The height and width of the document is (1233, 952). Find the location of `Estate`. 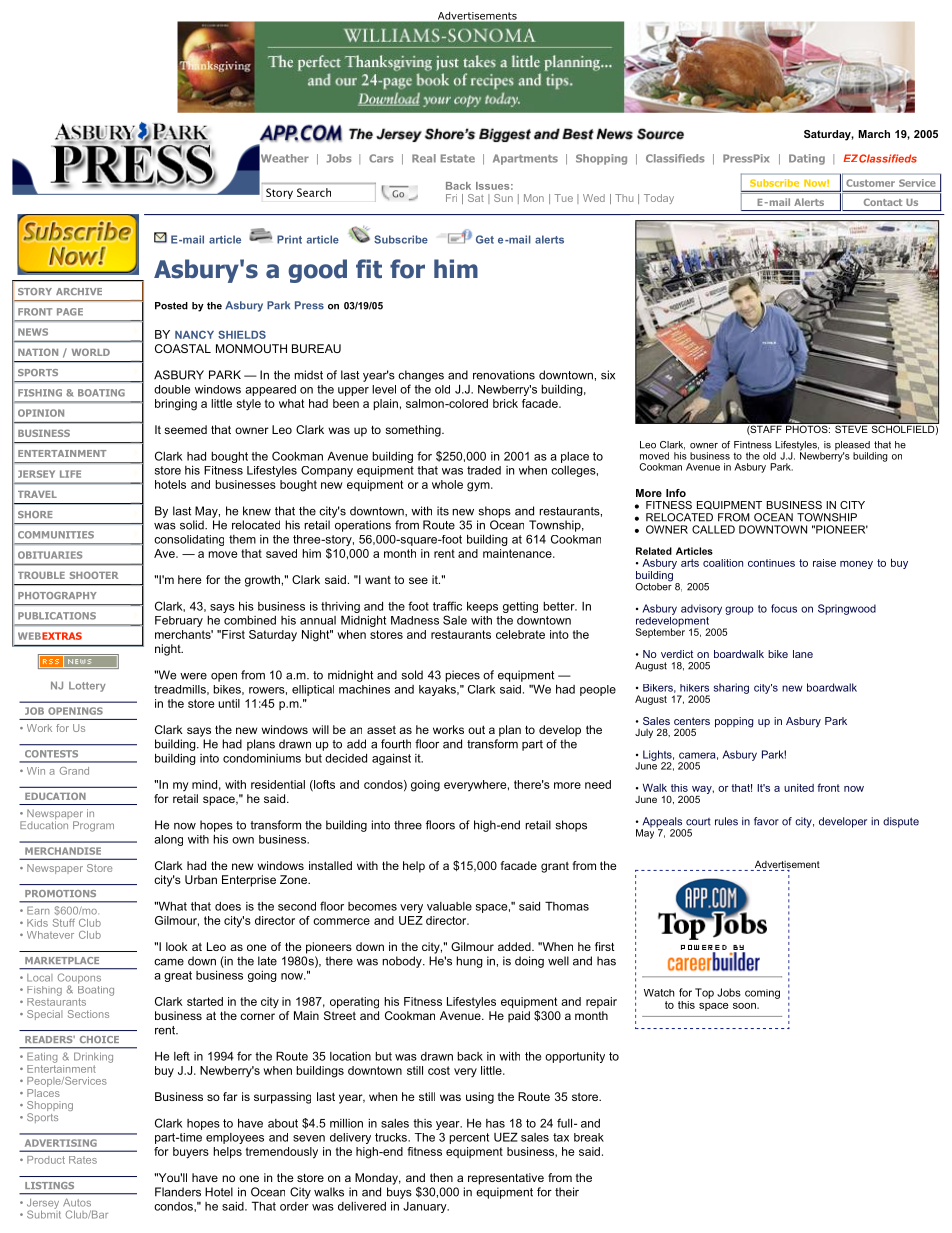

Estate is located at coordinates (458, 158).
